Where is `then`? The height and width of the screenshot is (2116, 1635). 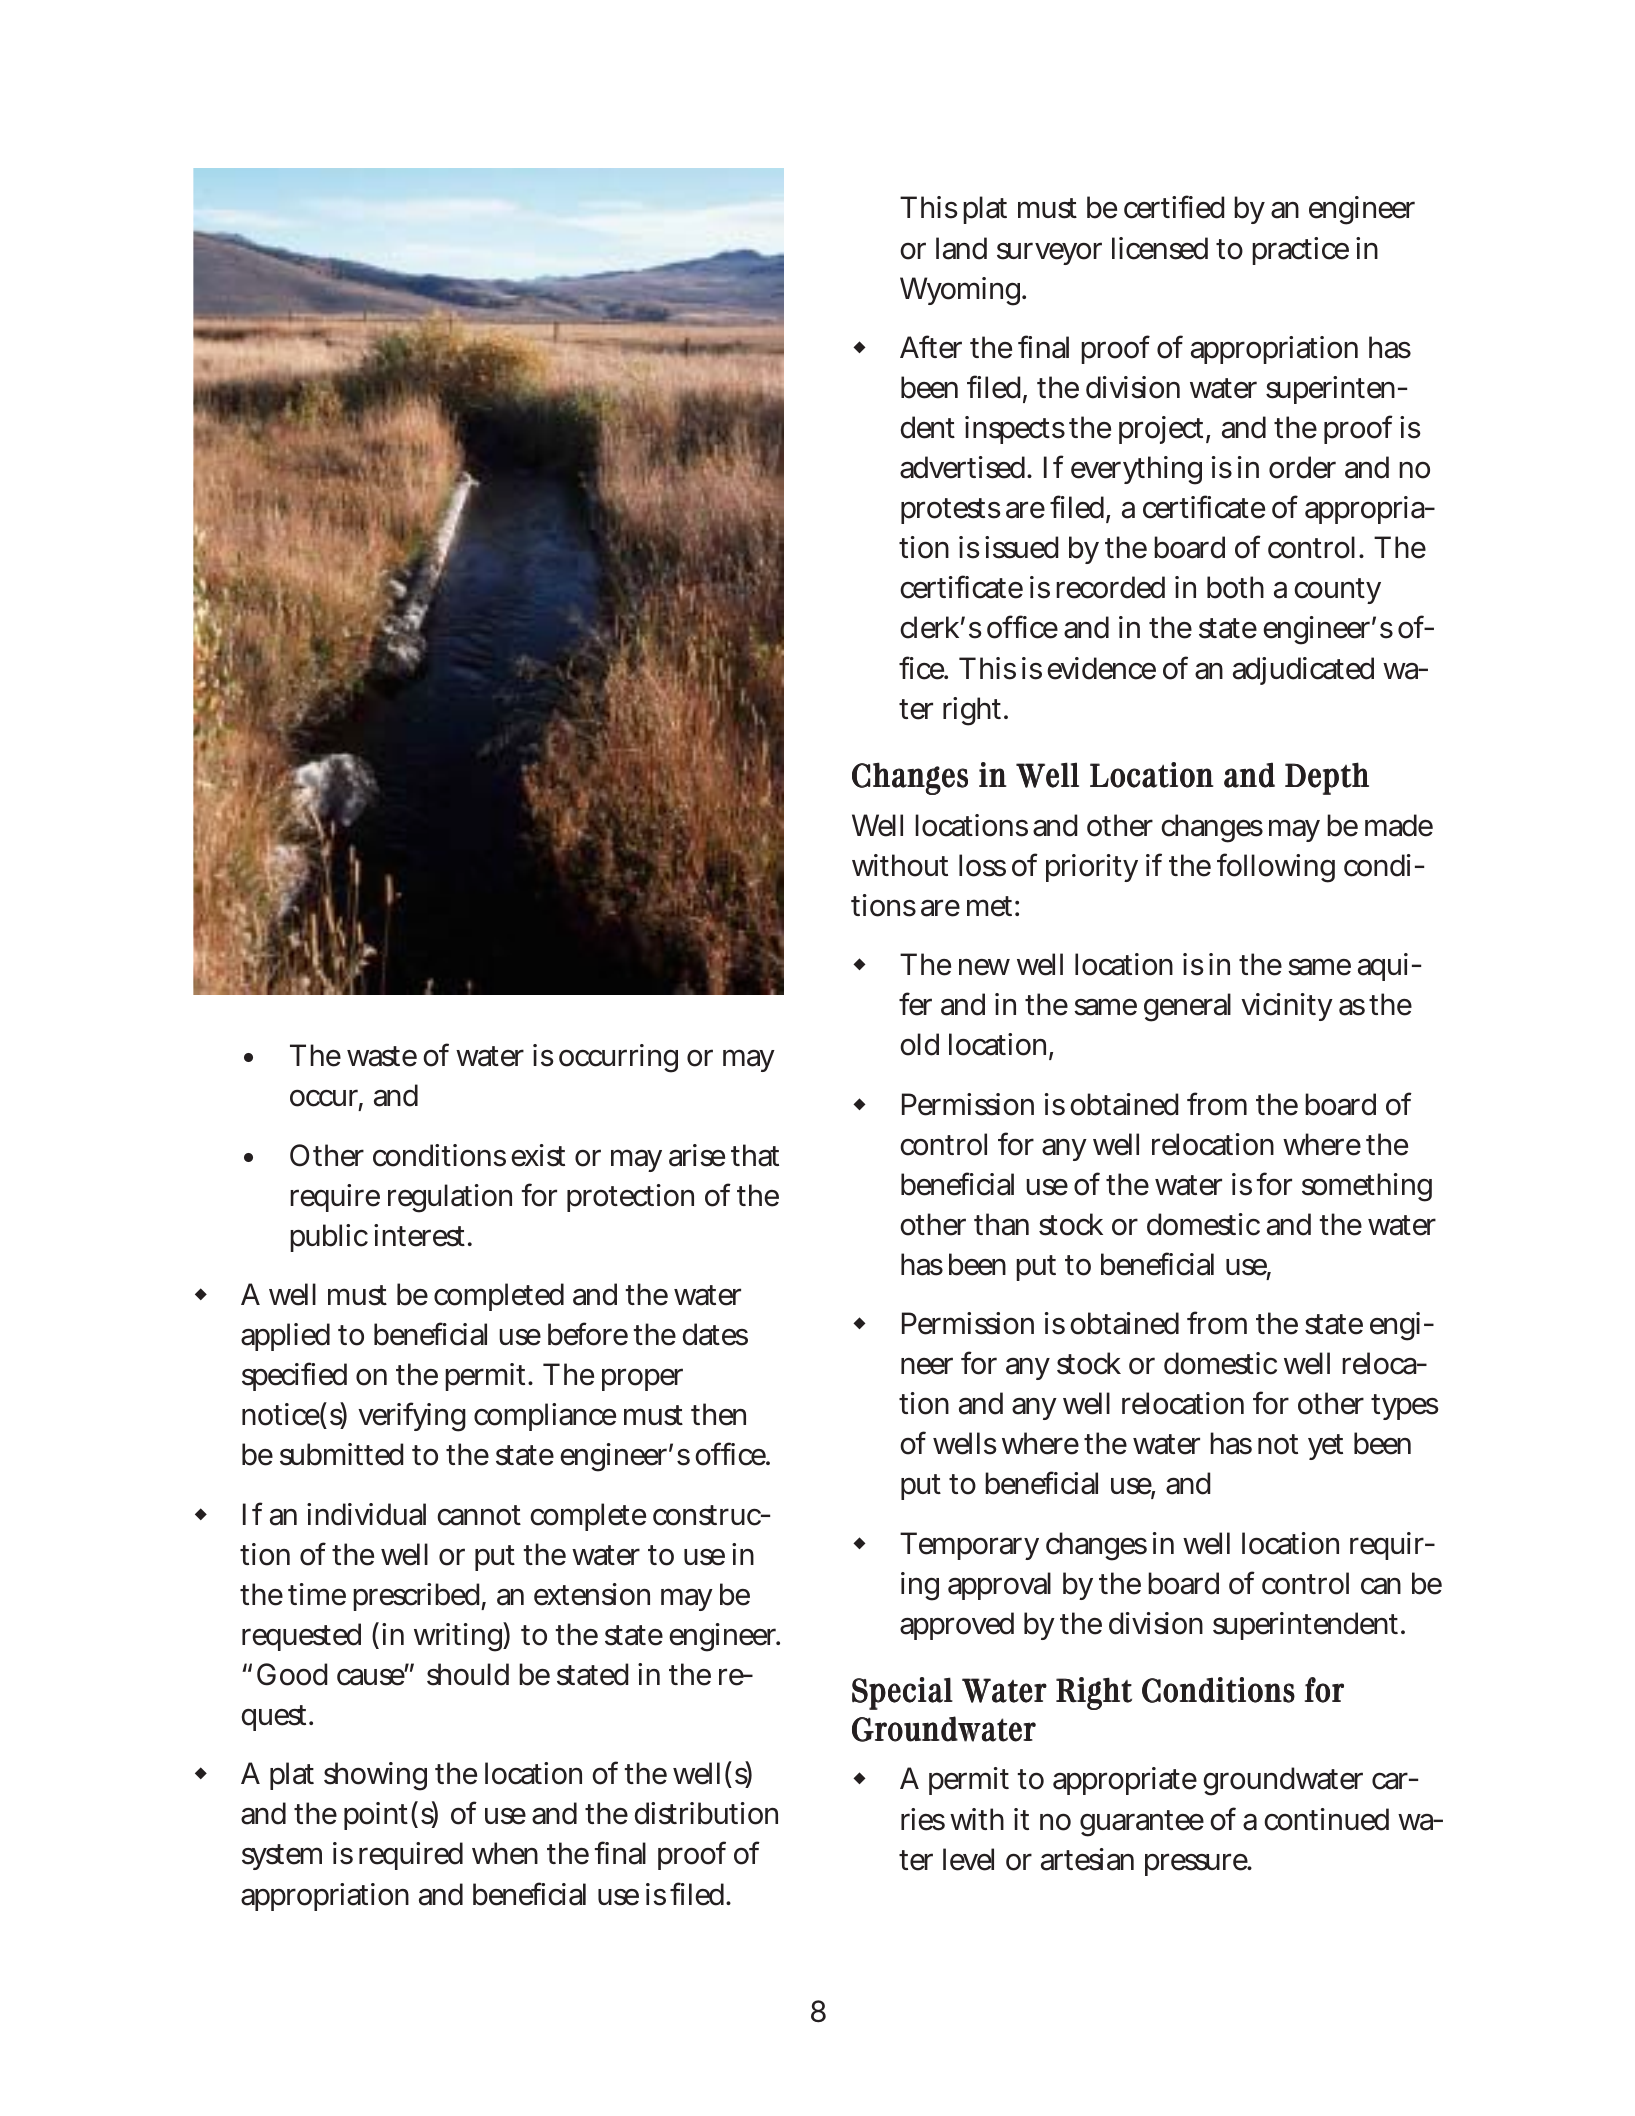 then is located at coordinates (718, 1414).
